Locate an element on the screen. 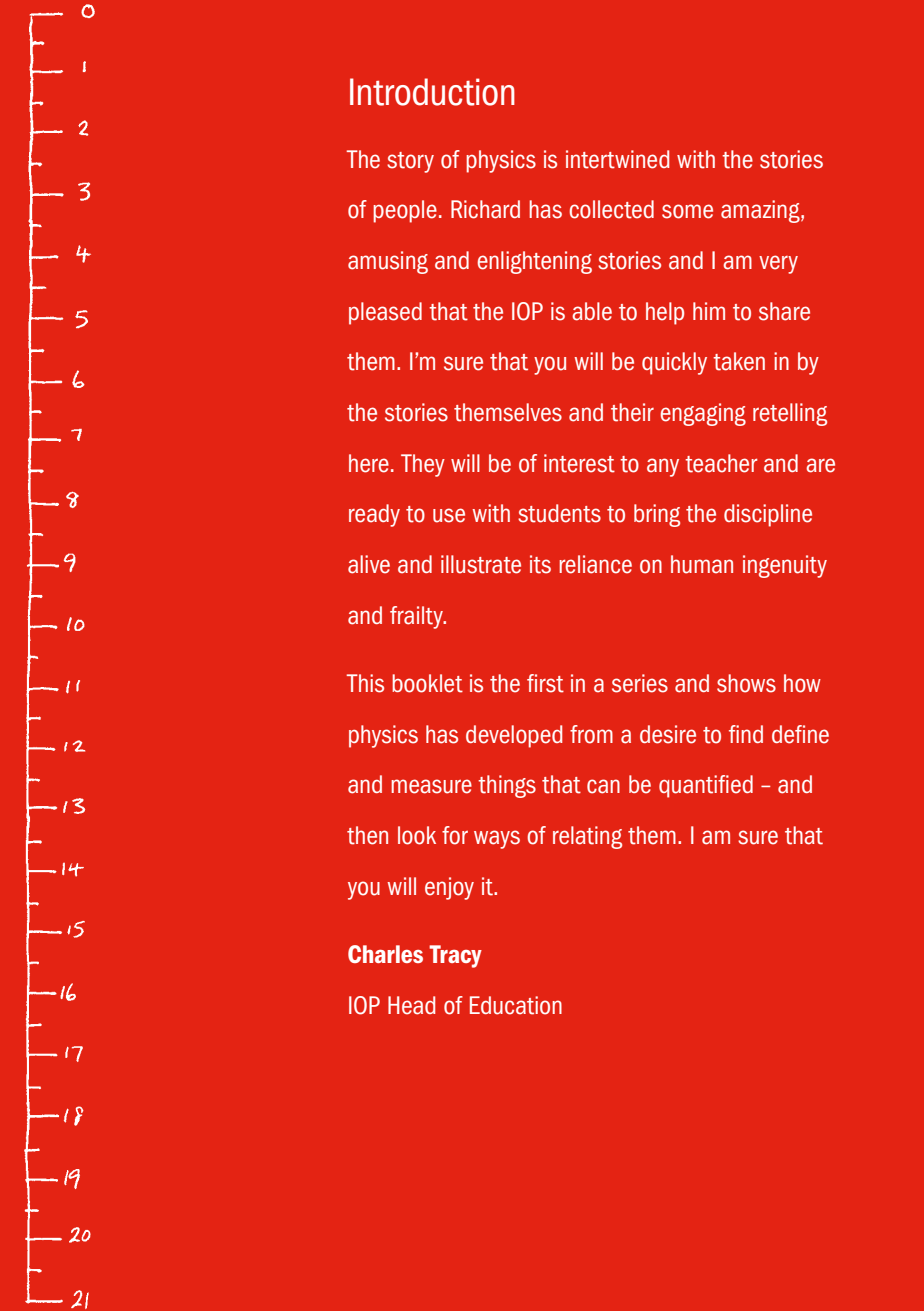 The height and width of the screenshot is (1311, 924). intertwined is located at coordinates (617, 159).
